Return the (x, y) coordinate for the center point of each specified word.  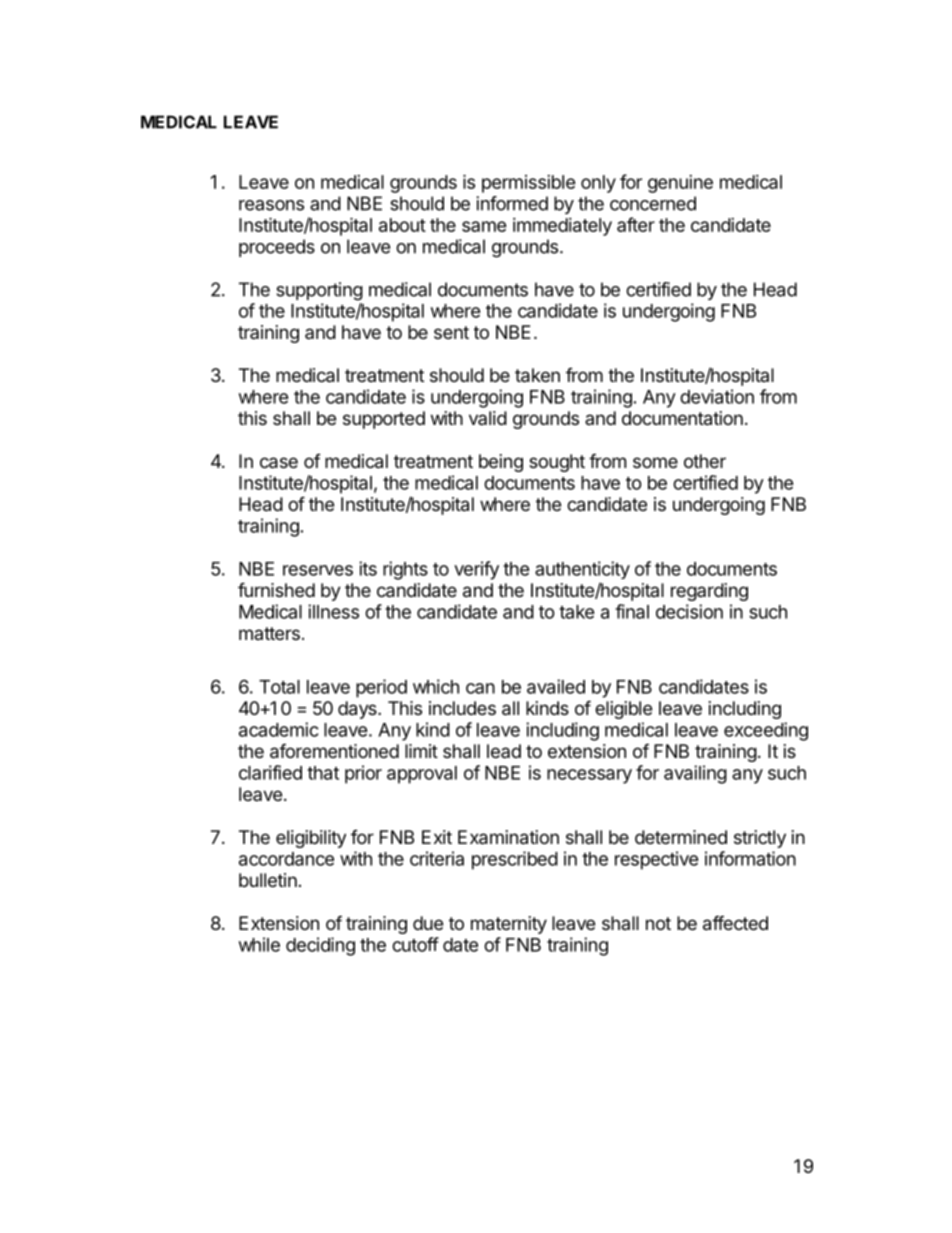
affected (735, 923)
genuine (680, 184)
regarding (709, 592)
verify (476, 570)
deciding (320, 946)
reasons (271, 205)
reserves (318, 570)
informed (512, 203)
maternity (509, 925)
